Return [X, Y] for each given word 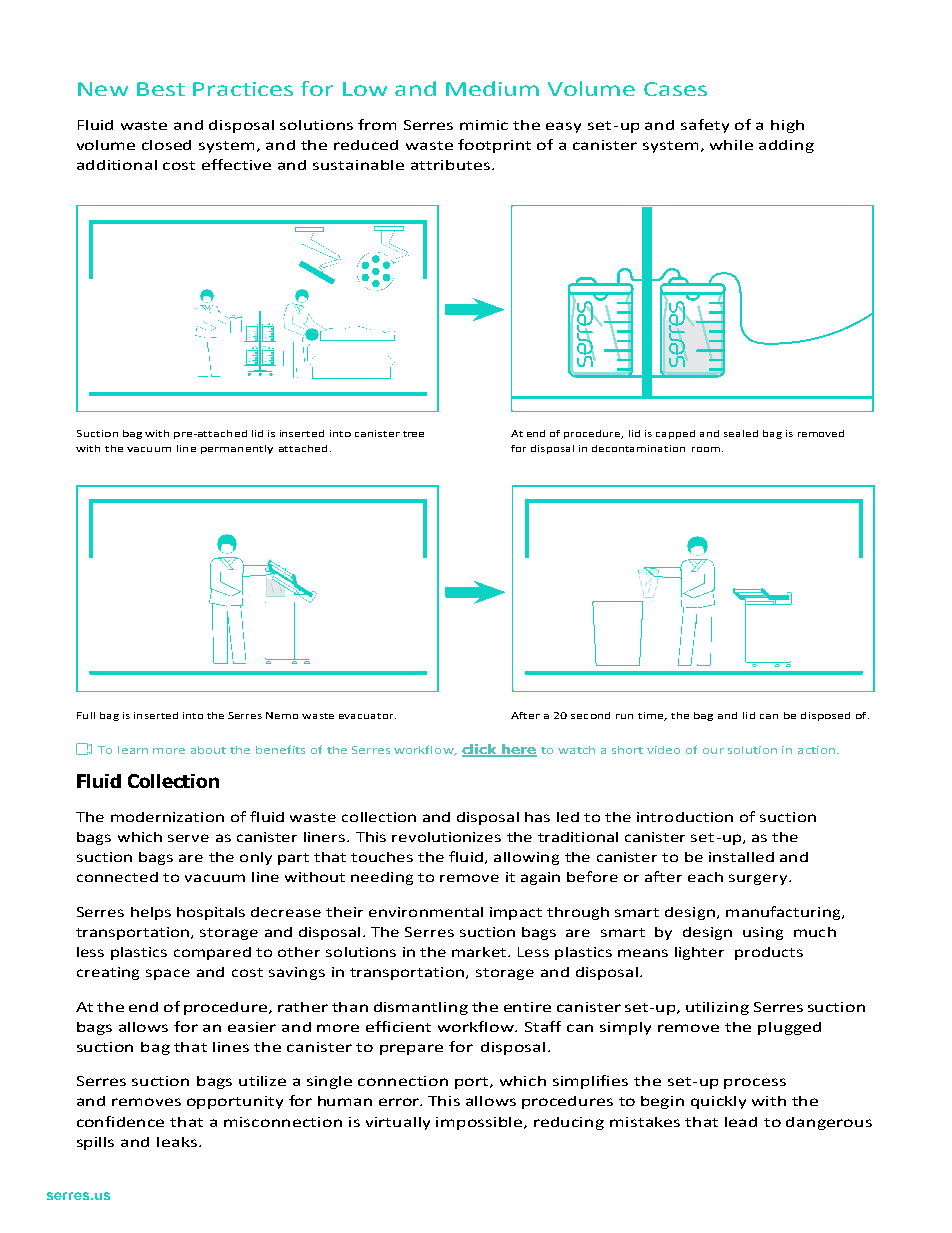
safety [705, 126]
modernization [167, 817]
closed [166, 145]
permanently [237, 449]
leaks [177, 1142]
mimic [484, 125]
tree [413, 434]
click [481, 750]
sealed [741, 433]
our [713, 751]
